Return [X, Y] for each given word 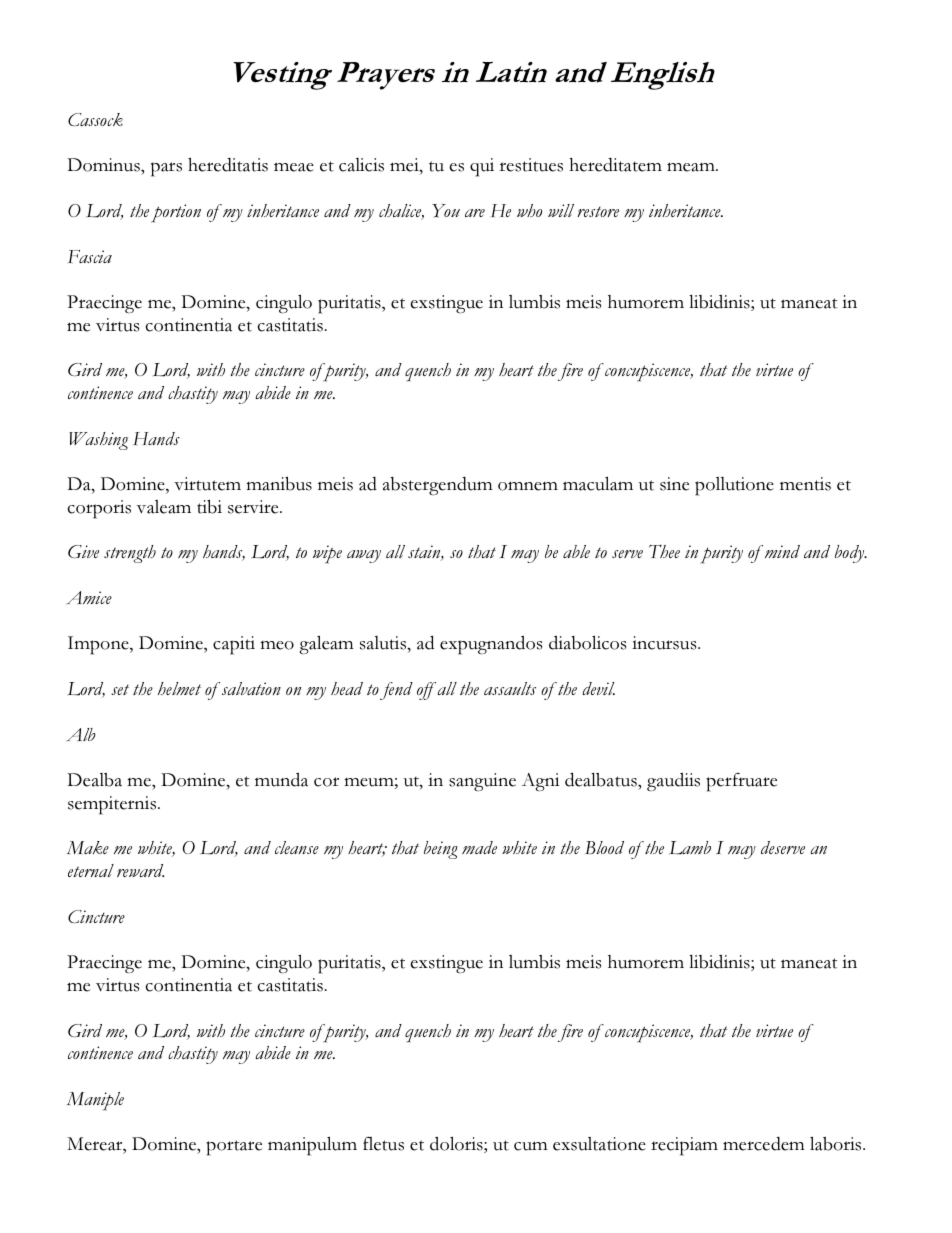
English [663, 76]
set [120, 689]
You [446, 211]
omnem [528, 486]
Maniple [95, 1101]
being [441, 850]
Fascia [90, 256]
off [426, 691]
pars [166, 169]
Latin [511, 72]
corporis [99, 509]
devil [598, 688]
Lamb [690, 848]
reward [140, 870]
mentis [805, 484]
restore [598, 211]
